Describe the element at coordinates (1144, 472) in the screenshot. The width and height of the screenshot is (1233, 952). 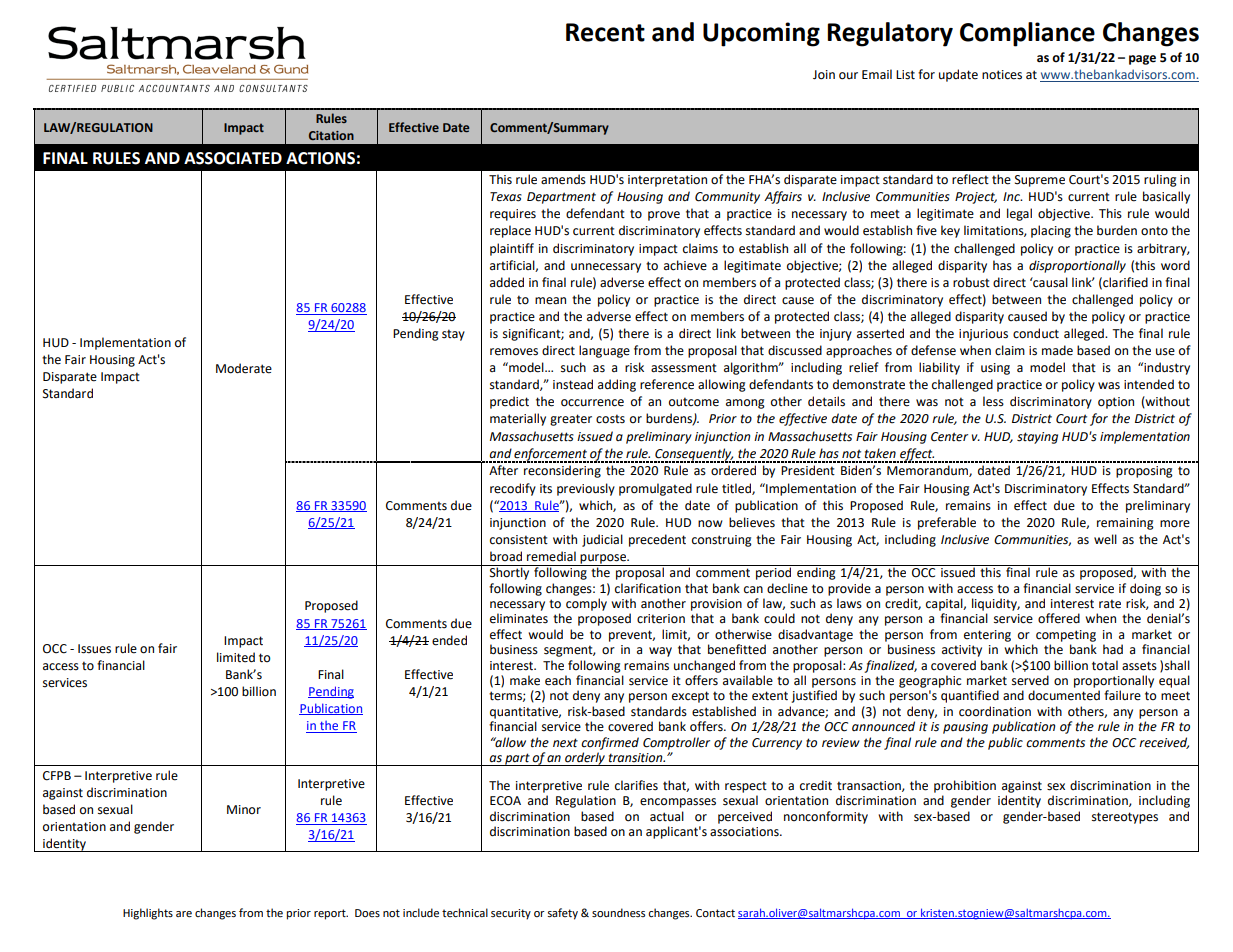
I see `proposing` at that location.
